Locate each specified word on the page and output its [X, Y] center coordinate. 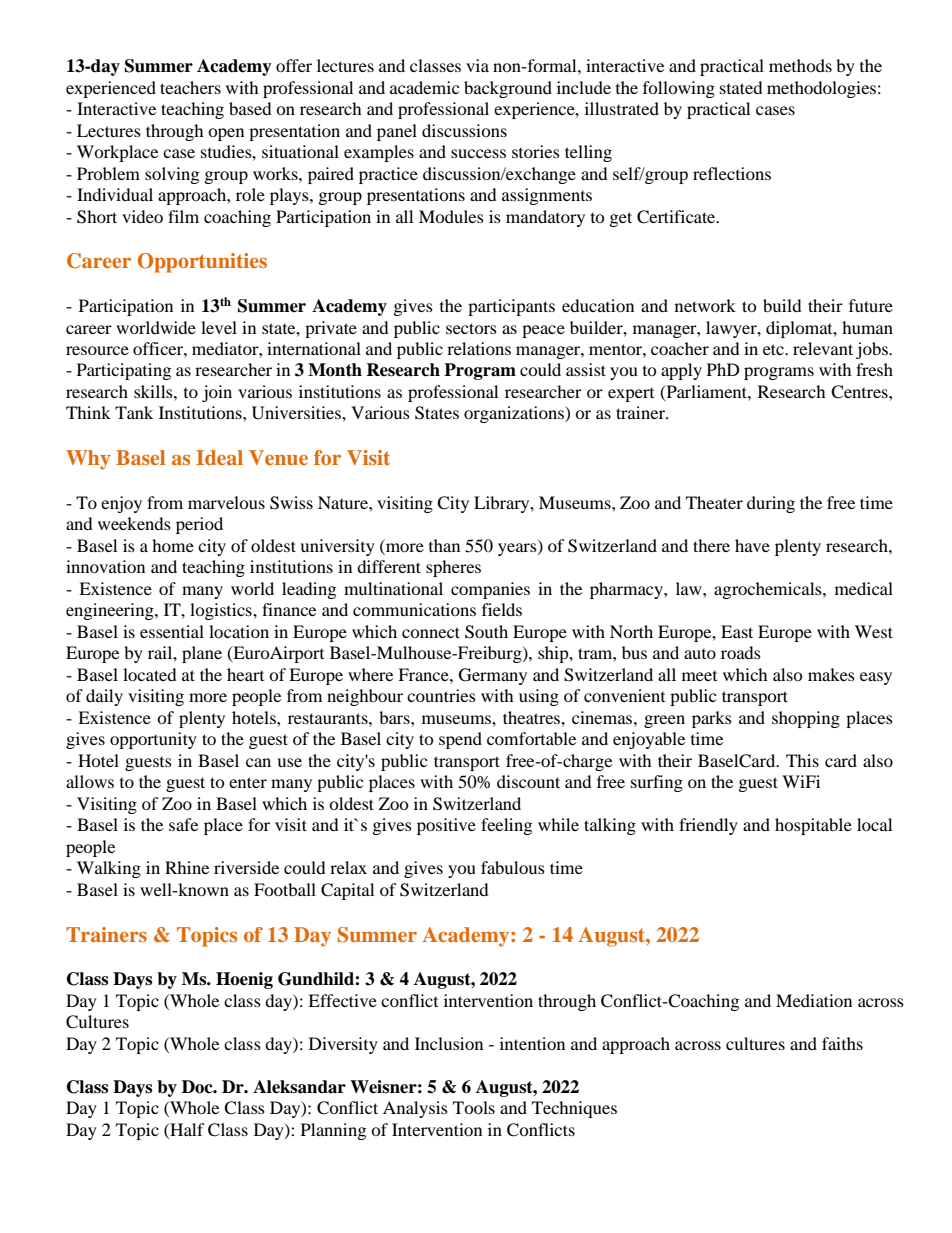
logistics [222, 611]
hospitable [813, 826]
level [219, 327]
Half [186, 1129]
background [508, 89]
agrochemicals [769, 590]
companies [490, 590]
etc [774, 349]
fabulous [513, 867]
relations [479, 348]
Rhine [187, 867]
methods [800, 65]
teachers [190, 87]
